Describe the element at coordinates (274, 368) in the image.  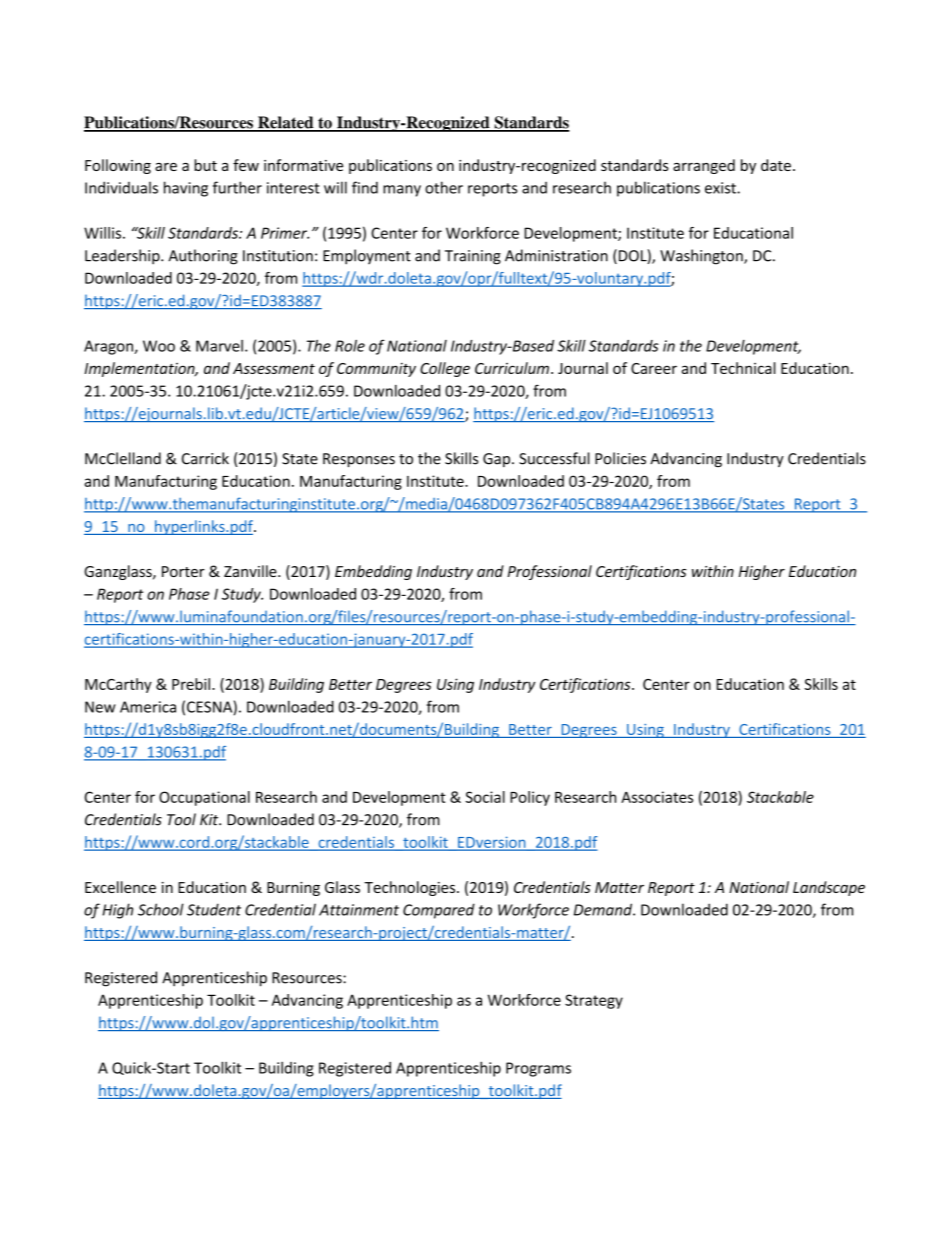
I see `Assessment` at that location.
